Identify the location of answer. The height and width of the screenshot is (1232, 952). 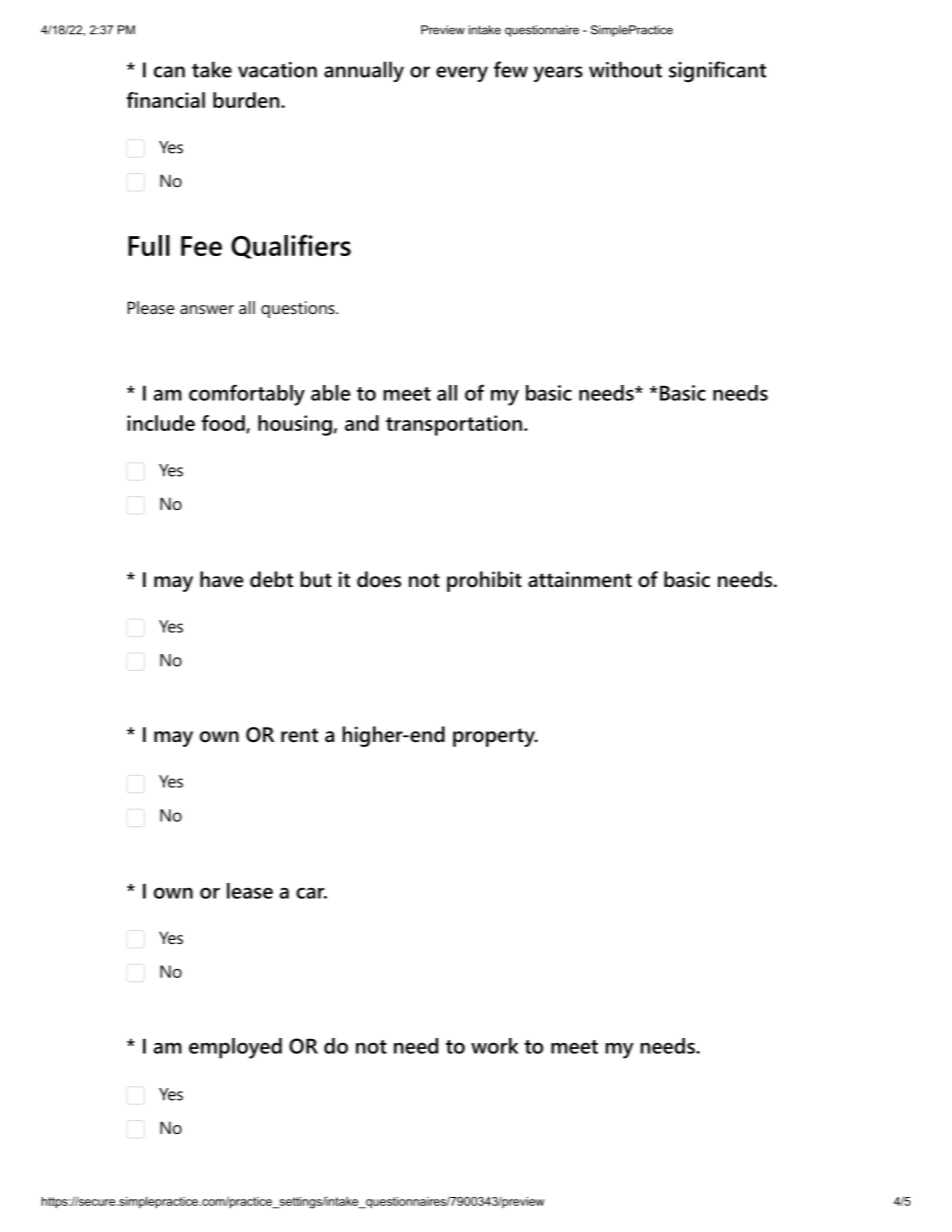
(207, 309).
